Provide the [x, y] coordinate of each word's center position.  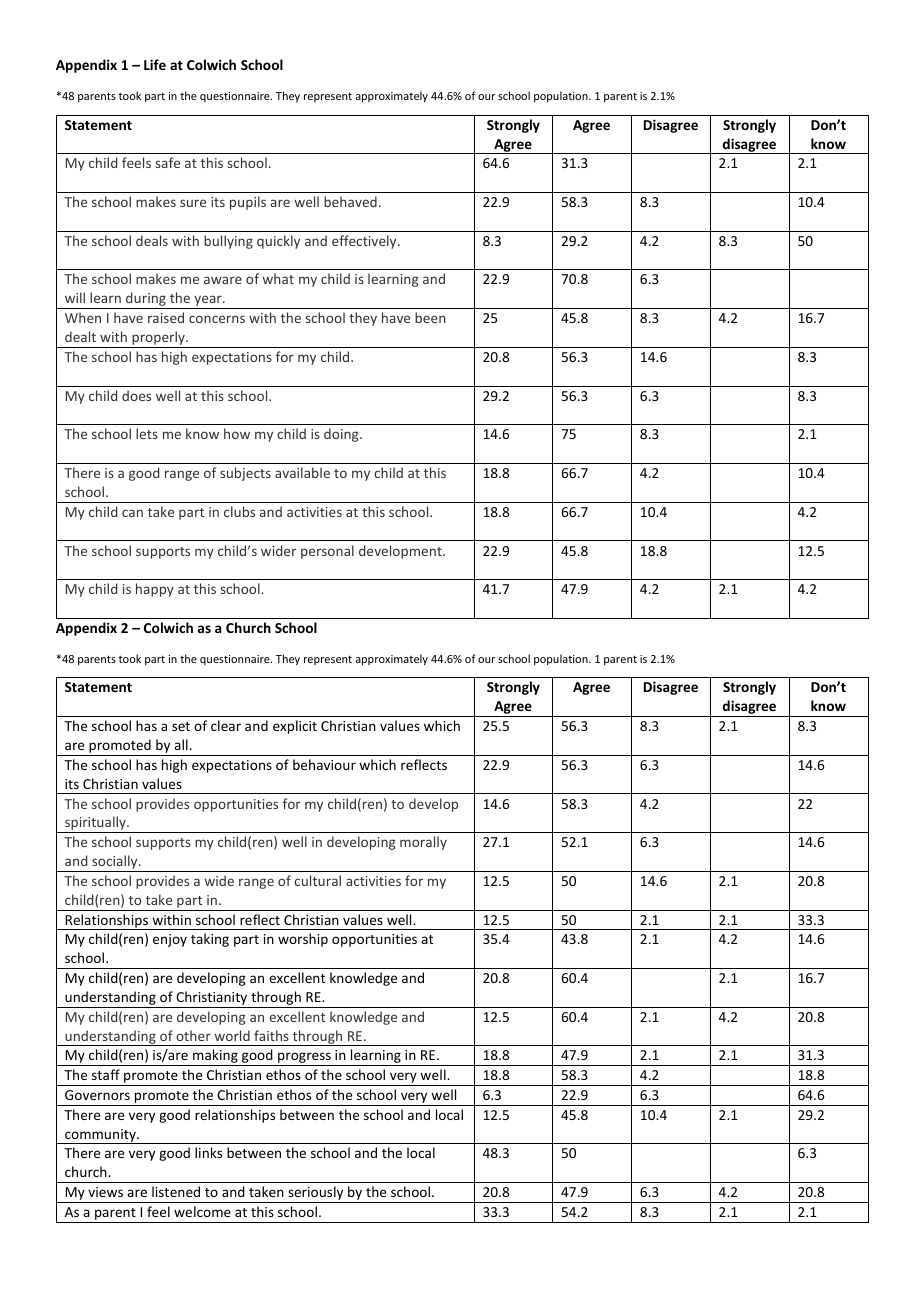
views [105, 1192]
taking [210, 940]
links [208, 1152]
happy [155, 590]
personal [327, 552]
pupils [248, 203]
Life [155, 64]
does [136, 395]
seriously [316, 1194]
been [430, 317]
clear [226, 725]
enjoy [170, 940]
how [237, 433]
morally [423, 843]
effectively [365, 242]
